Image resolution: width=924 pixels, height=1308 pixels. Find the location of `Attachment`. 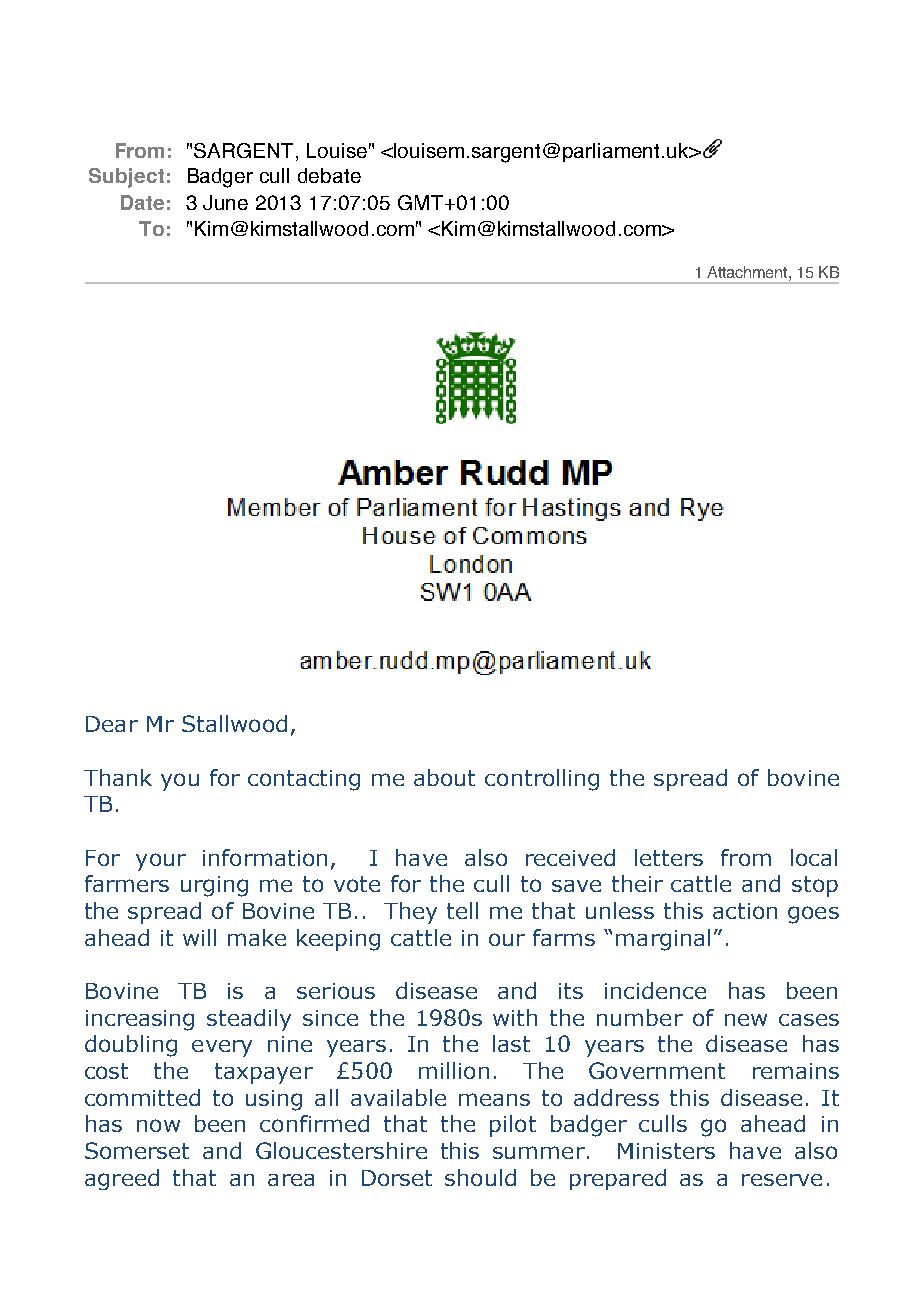

Attachment is located at coordinates (748, 272).
